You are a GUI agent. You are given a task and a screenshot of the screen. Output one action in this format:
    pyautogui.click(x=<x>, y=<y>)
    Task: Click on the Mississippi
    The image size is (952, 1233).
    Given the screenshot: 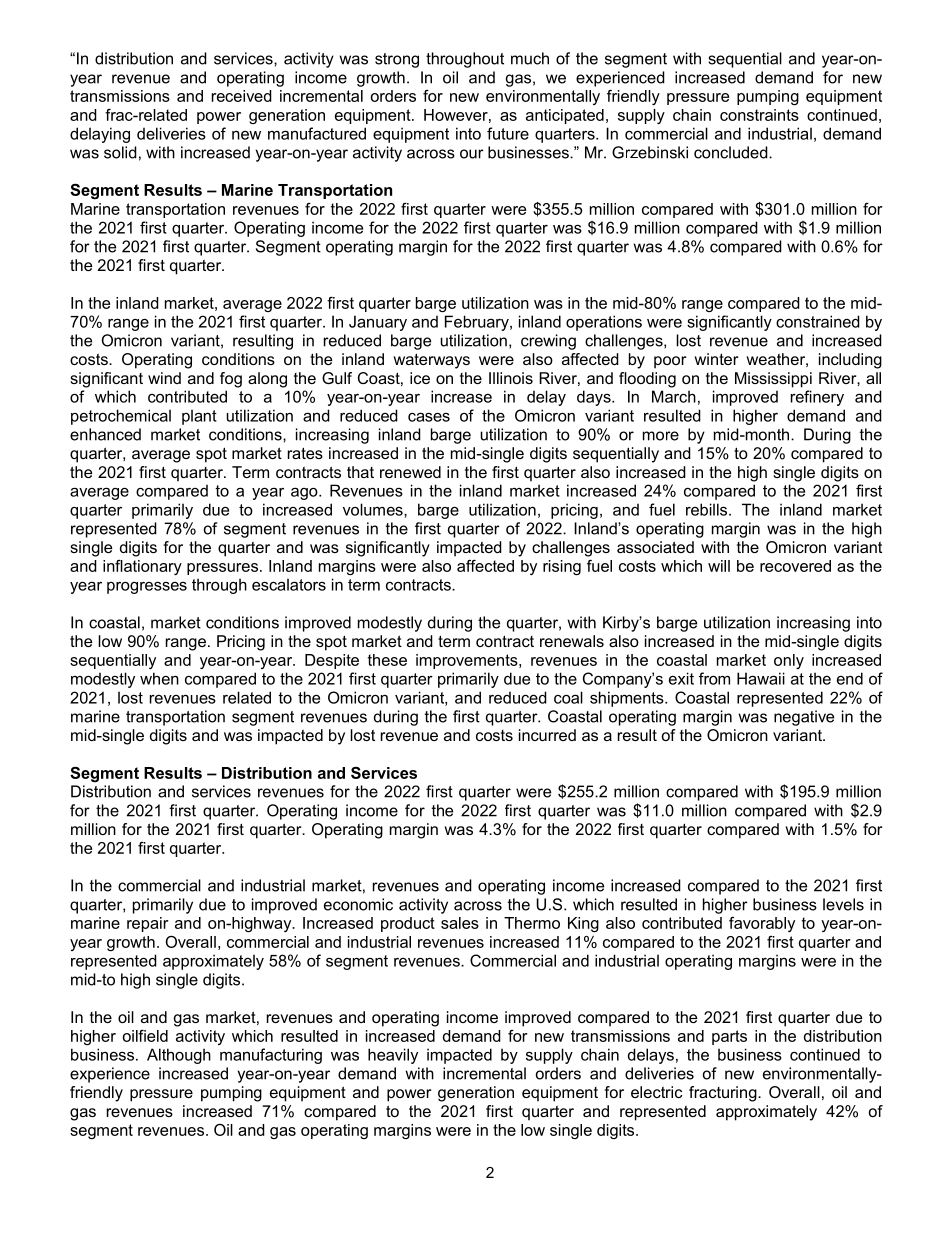 What is the action you would take?
    pyautogui.click(x=773, y=380)
